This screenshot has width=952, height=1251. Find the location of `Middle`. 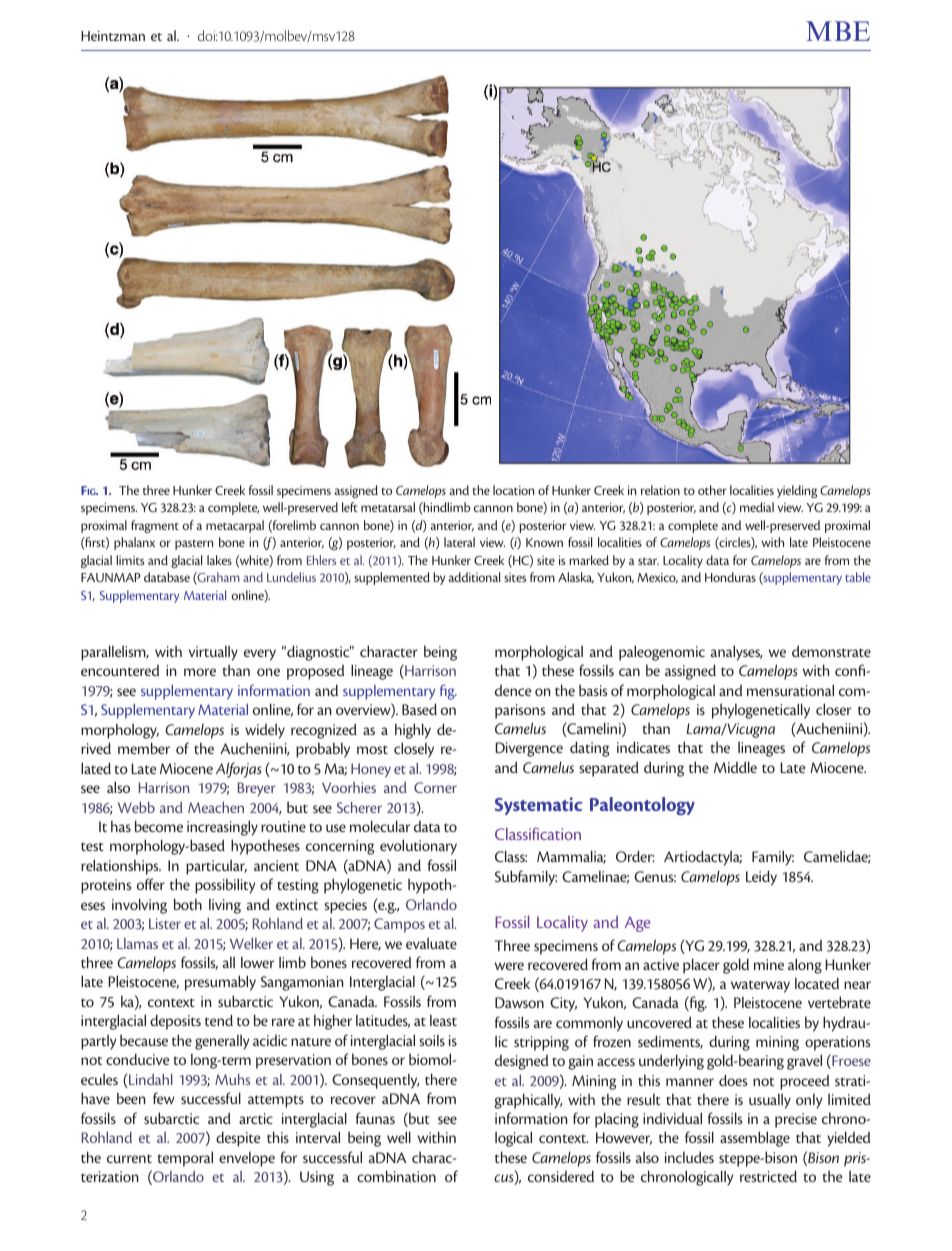

Middle is located at coordinates (735, 767).
